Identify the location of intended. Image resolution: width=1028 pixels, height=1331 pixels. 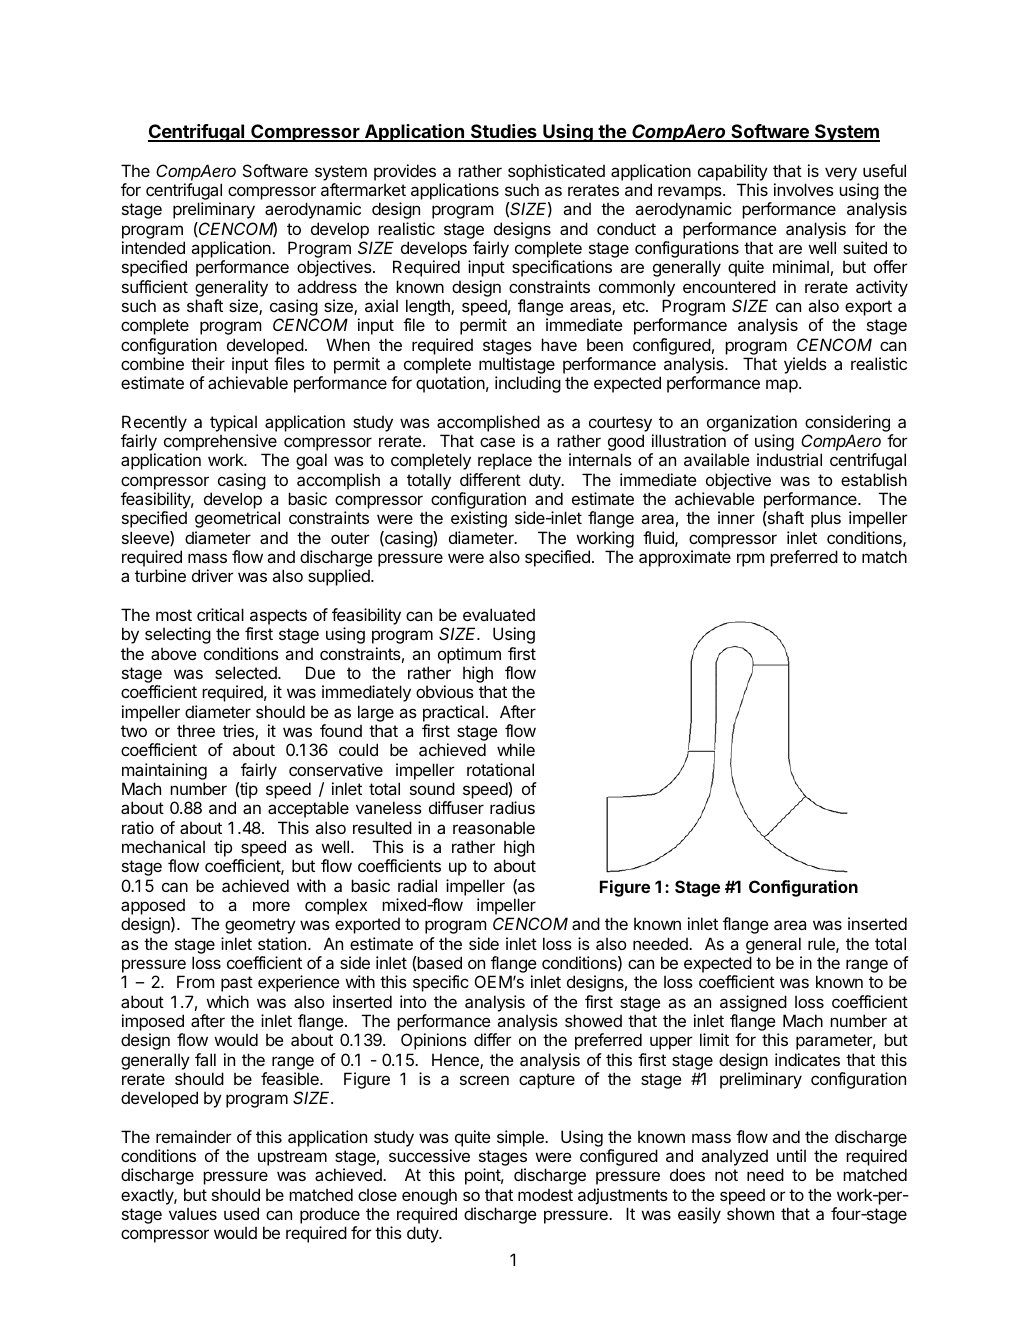
(153, 247).
